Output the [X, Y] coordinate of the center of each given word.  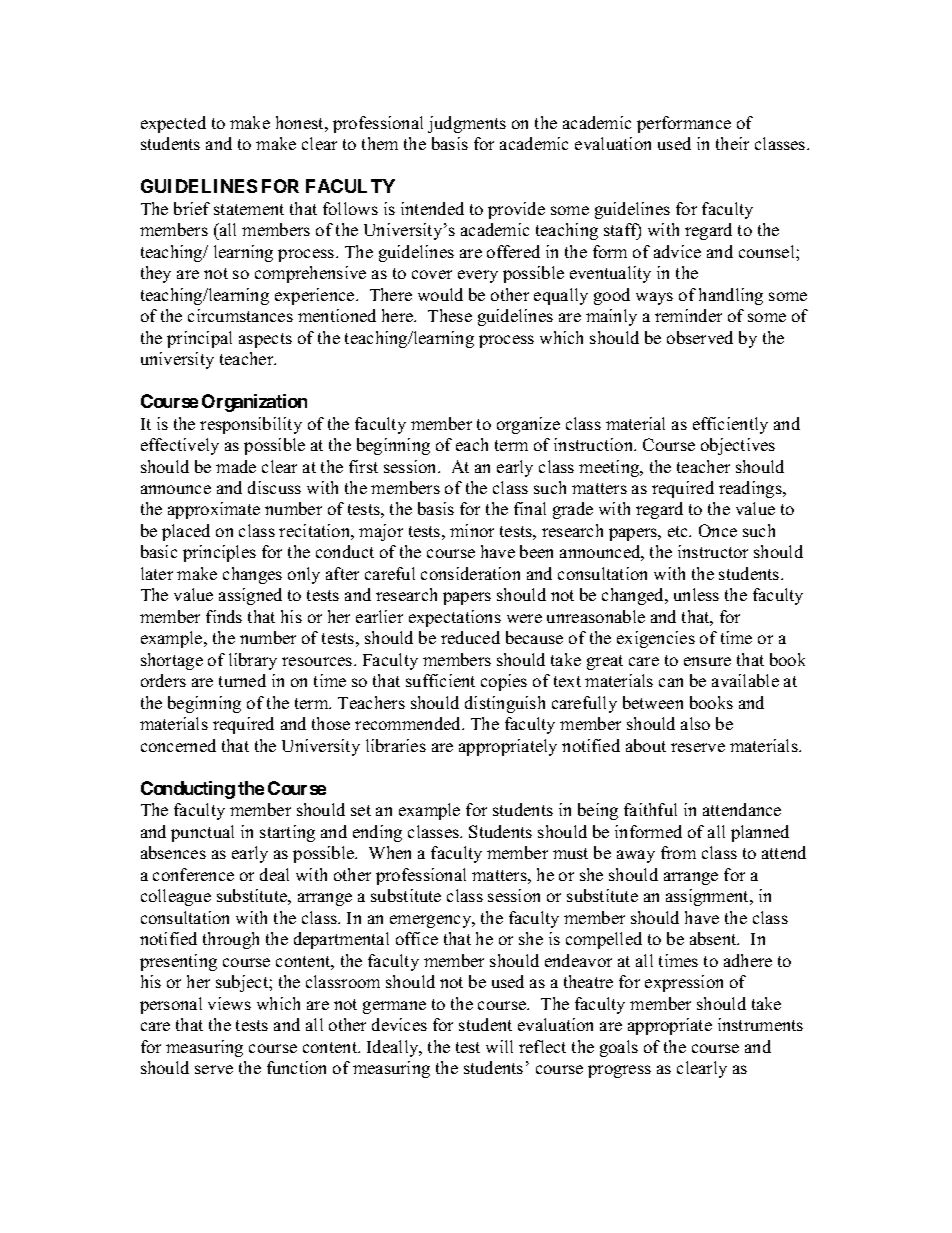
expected [173, 124]
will [499, 1046]
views [229, 1003]
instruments [760, 1024]
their [732, 143]
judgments [467, 124]
